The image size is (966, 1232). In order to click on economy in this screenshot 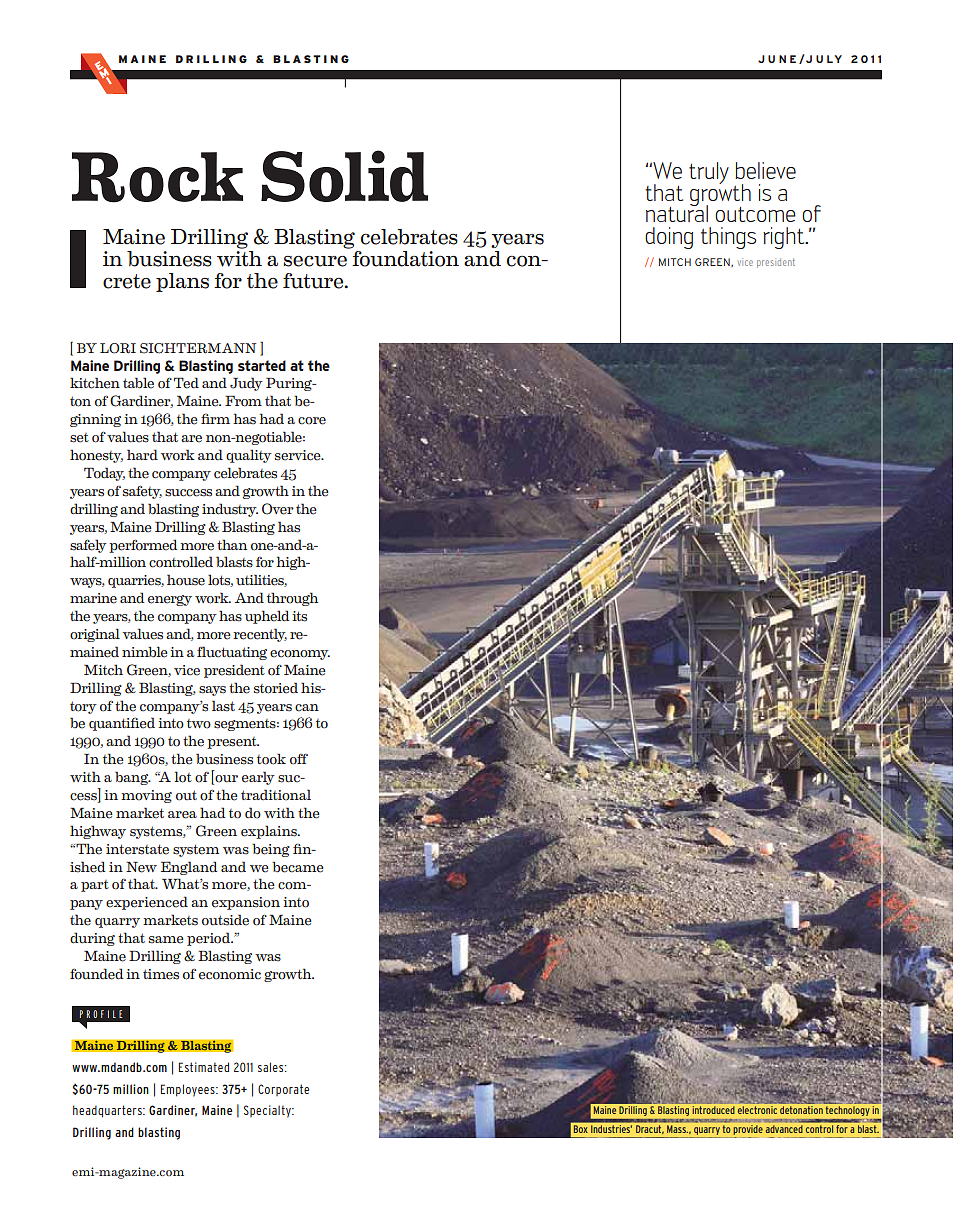, I will do `click(300, 655)`.
